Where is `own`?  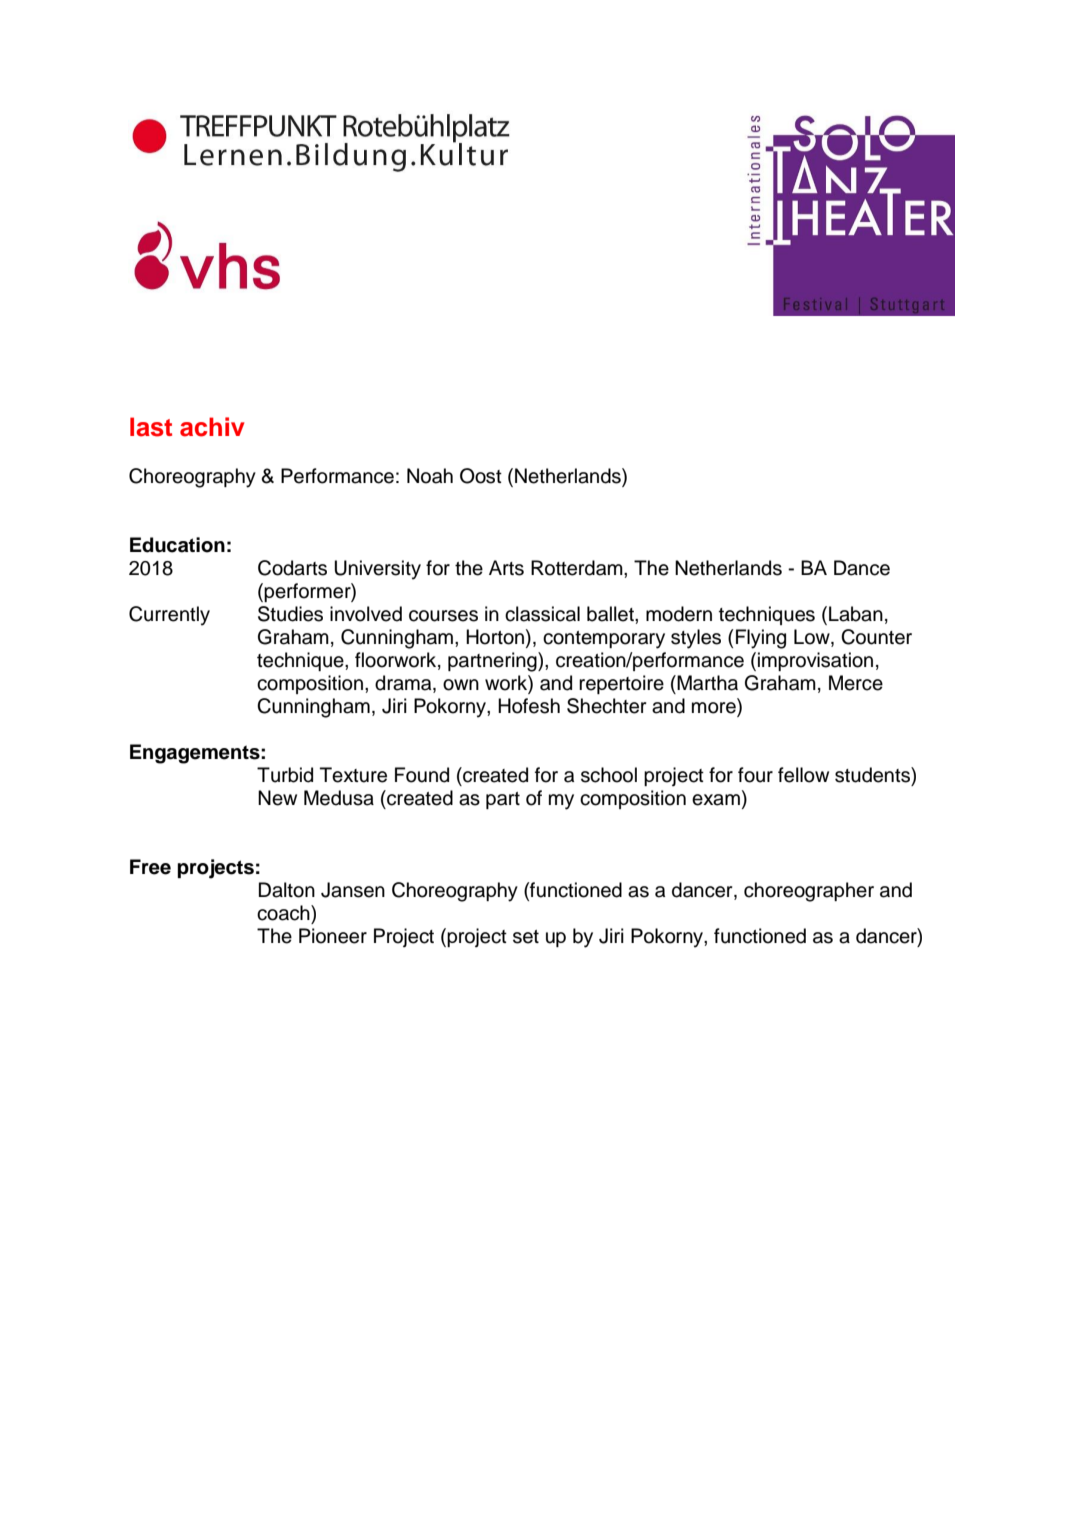
own is located at coordinates (461, 685).
